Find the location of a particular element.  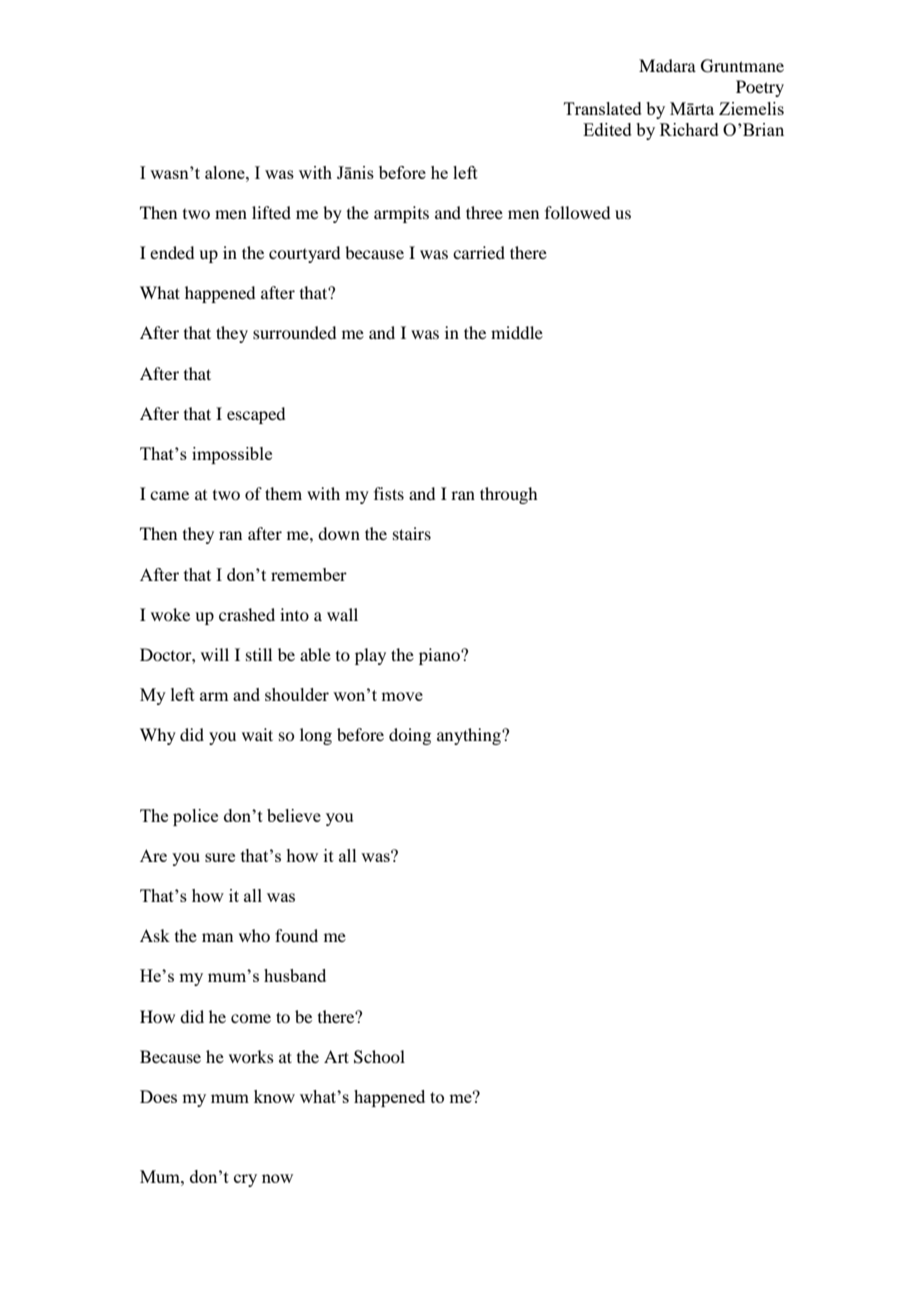

crashed is located at coordinates (247, 614).
